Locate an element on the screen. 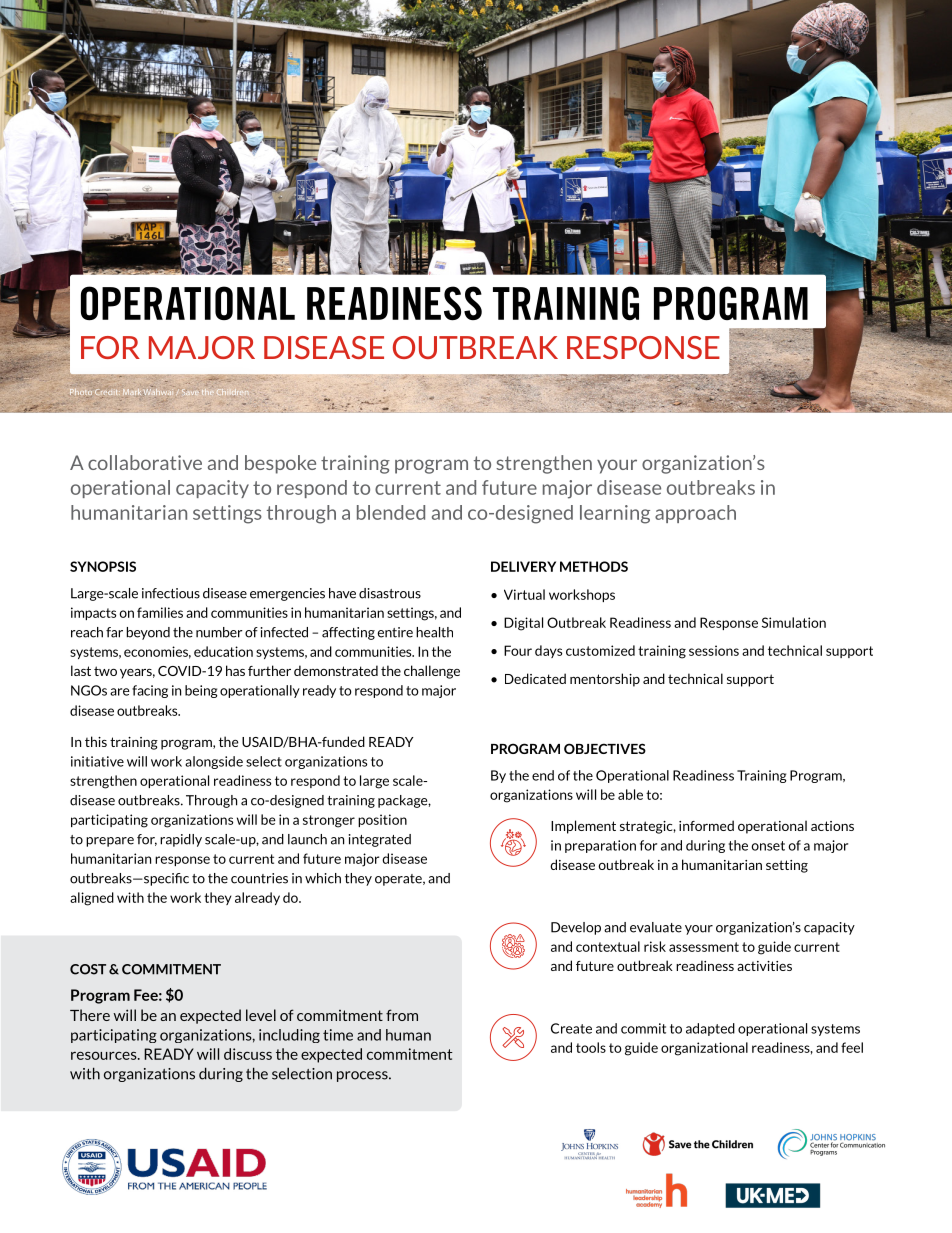 The image size is (952, 1233). families is located at coordinates (160, 612).
